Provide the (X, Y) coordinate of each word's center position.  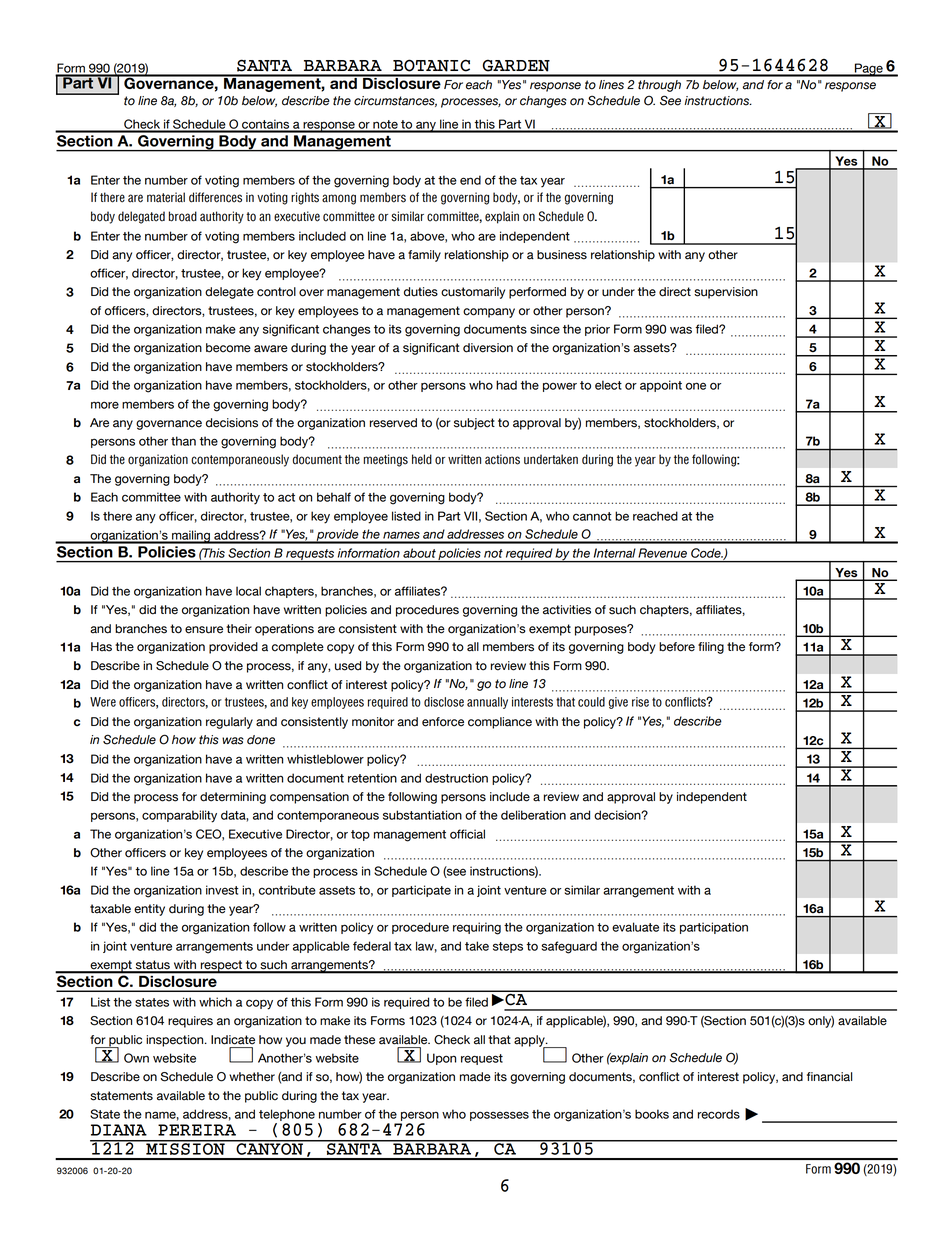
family (424, 256)
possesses (499, 1116)
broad (183, 216)
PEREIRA (197, 1130)
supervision (726, 293)
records (719, 1114)
